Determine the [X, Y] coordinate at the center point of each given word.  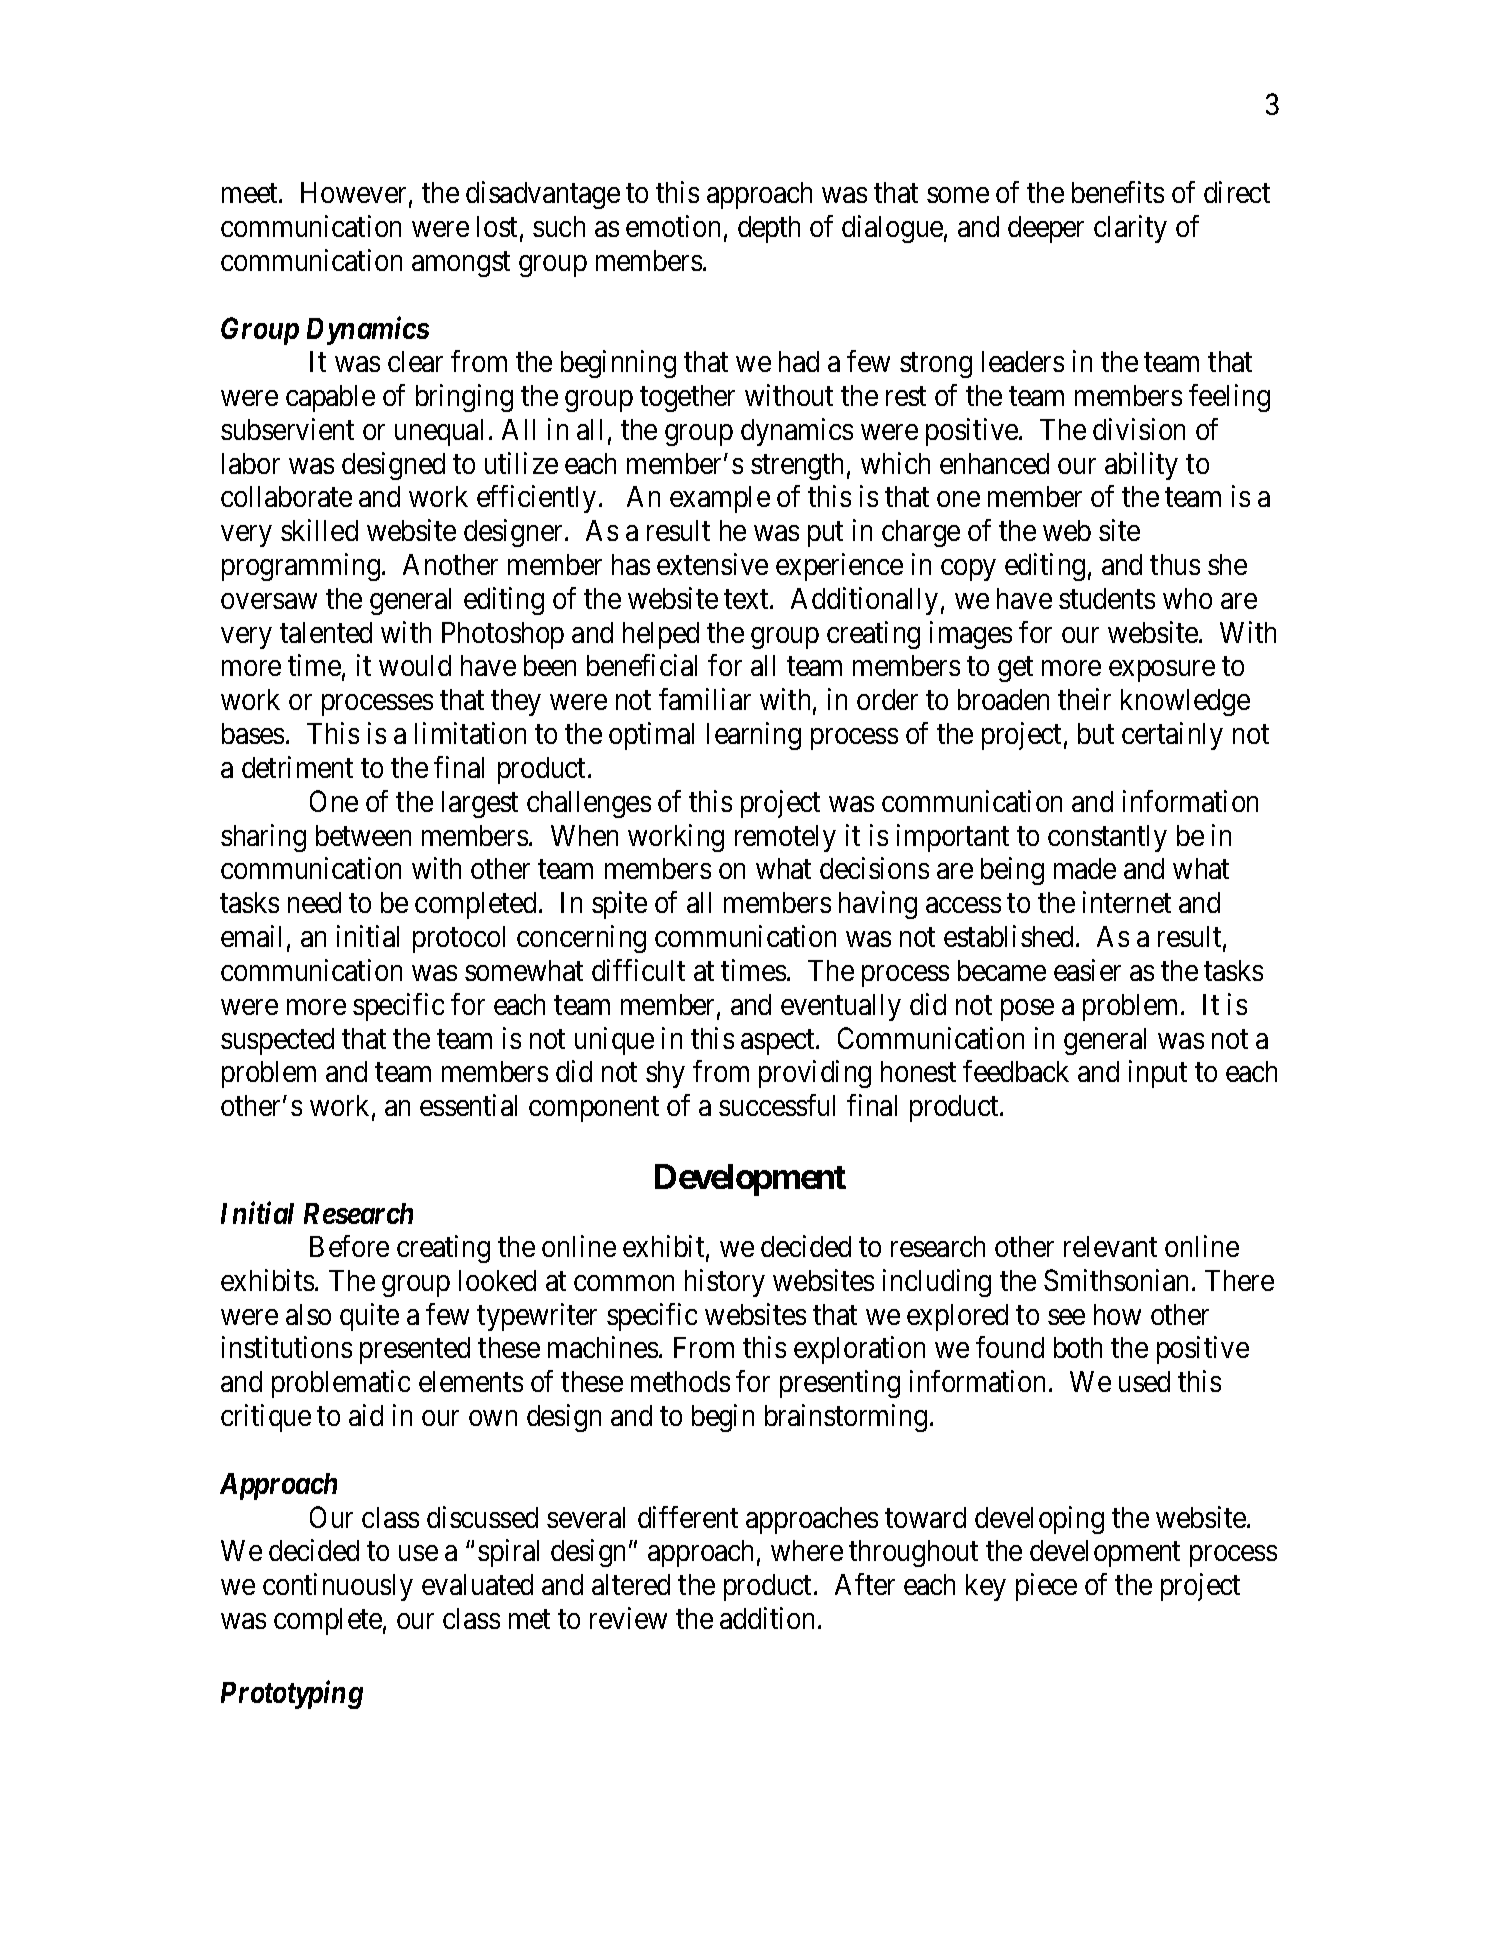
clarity [1130, 229]
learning [754, 736]
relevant [1110, 1246]
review [628, 1618]
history [725, 1283]
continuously [338, 1587]
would [415, 665]
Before [349, 1246]
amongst [461, 264]
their [1084, 699]
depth [769, 229]
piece [1046, 1587]
